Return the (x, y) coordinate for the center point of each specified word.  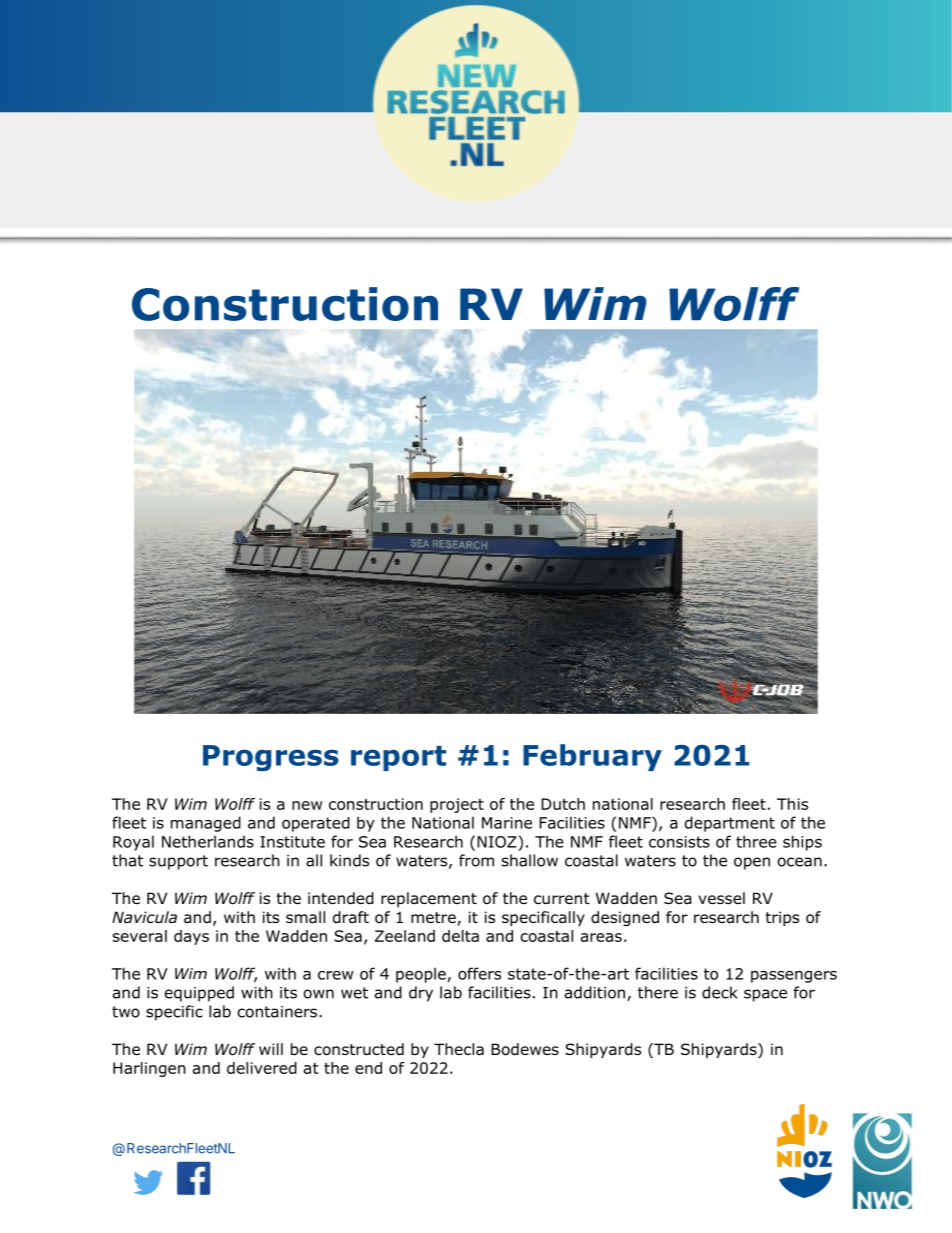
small (305, 917)
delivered (262, 1068)
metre (434, 919)
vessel (721, 898)
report (398, 758)
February (592, 757)
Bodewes (525, 1049)
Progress (271, 758)
